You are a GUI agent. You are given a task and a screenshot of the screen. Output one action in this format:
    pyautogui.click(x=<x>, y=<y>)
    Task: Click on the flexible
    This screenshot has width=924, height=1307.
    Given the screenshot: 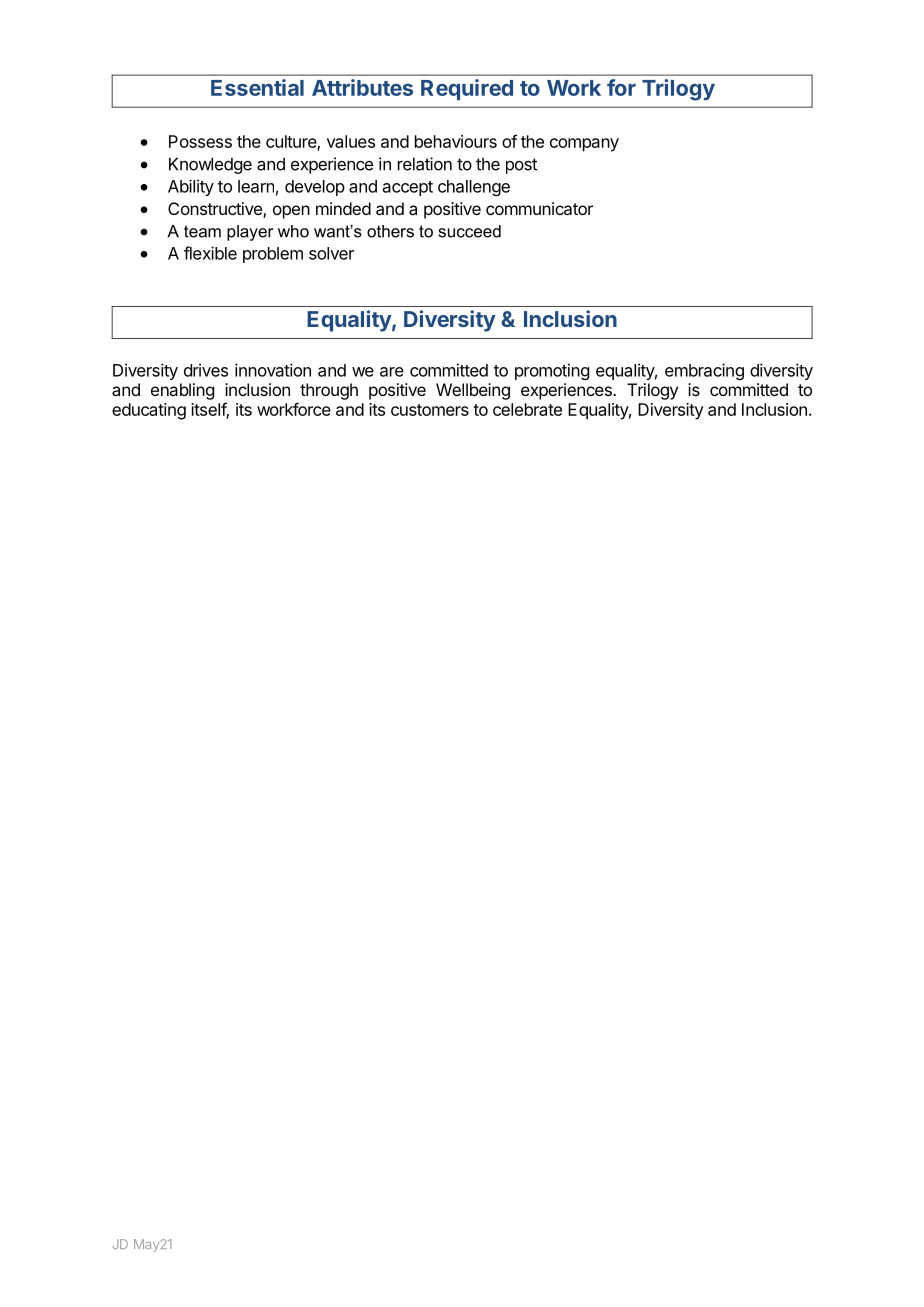 What is the action you would take?
    pyautogui.click(x=210, y=253)
